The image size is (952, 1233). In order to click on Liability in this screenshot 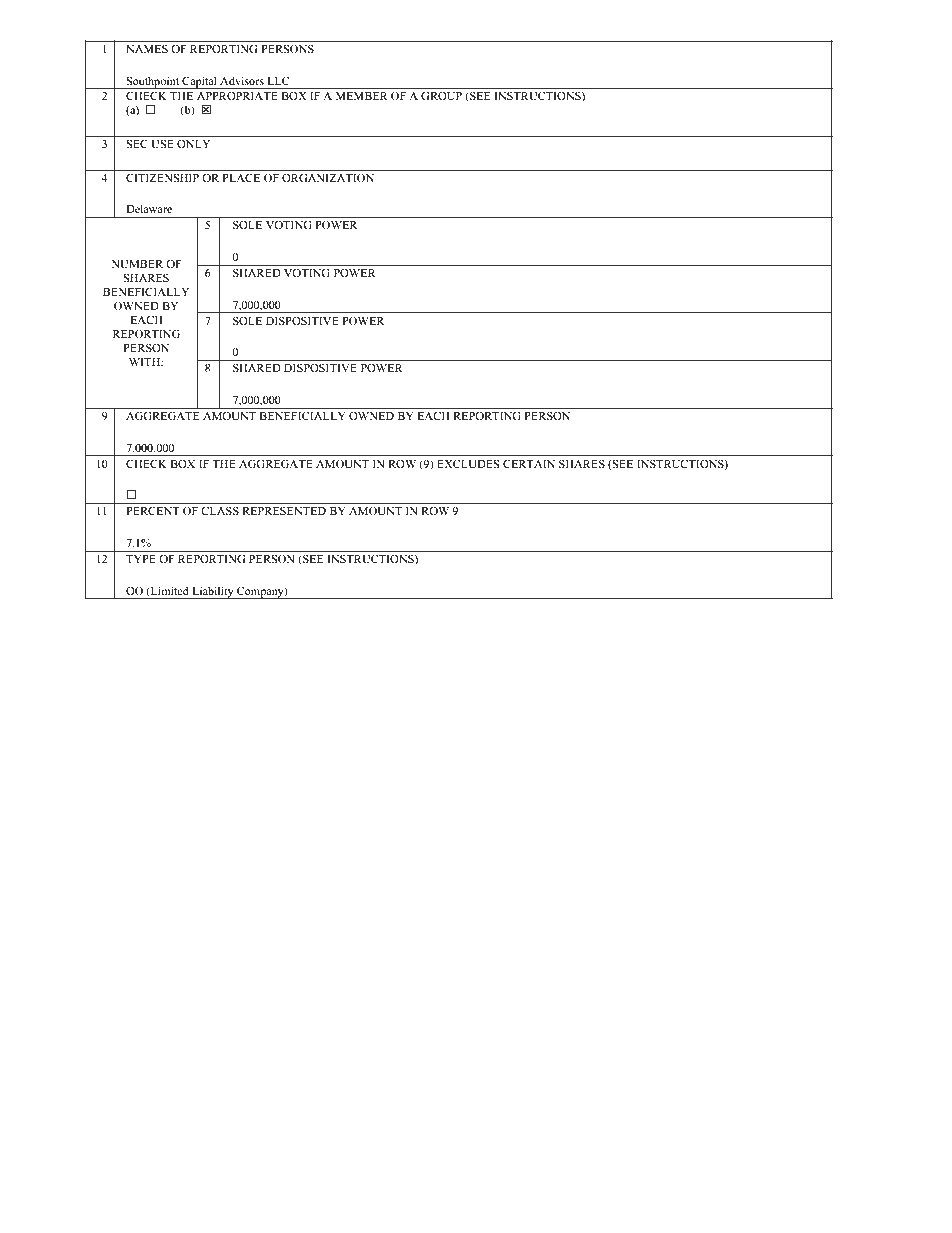, I will do `click(213, 592)`.
